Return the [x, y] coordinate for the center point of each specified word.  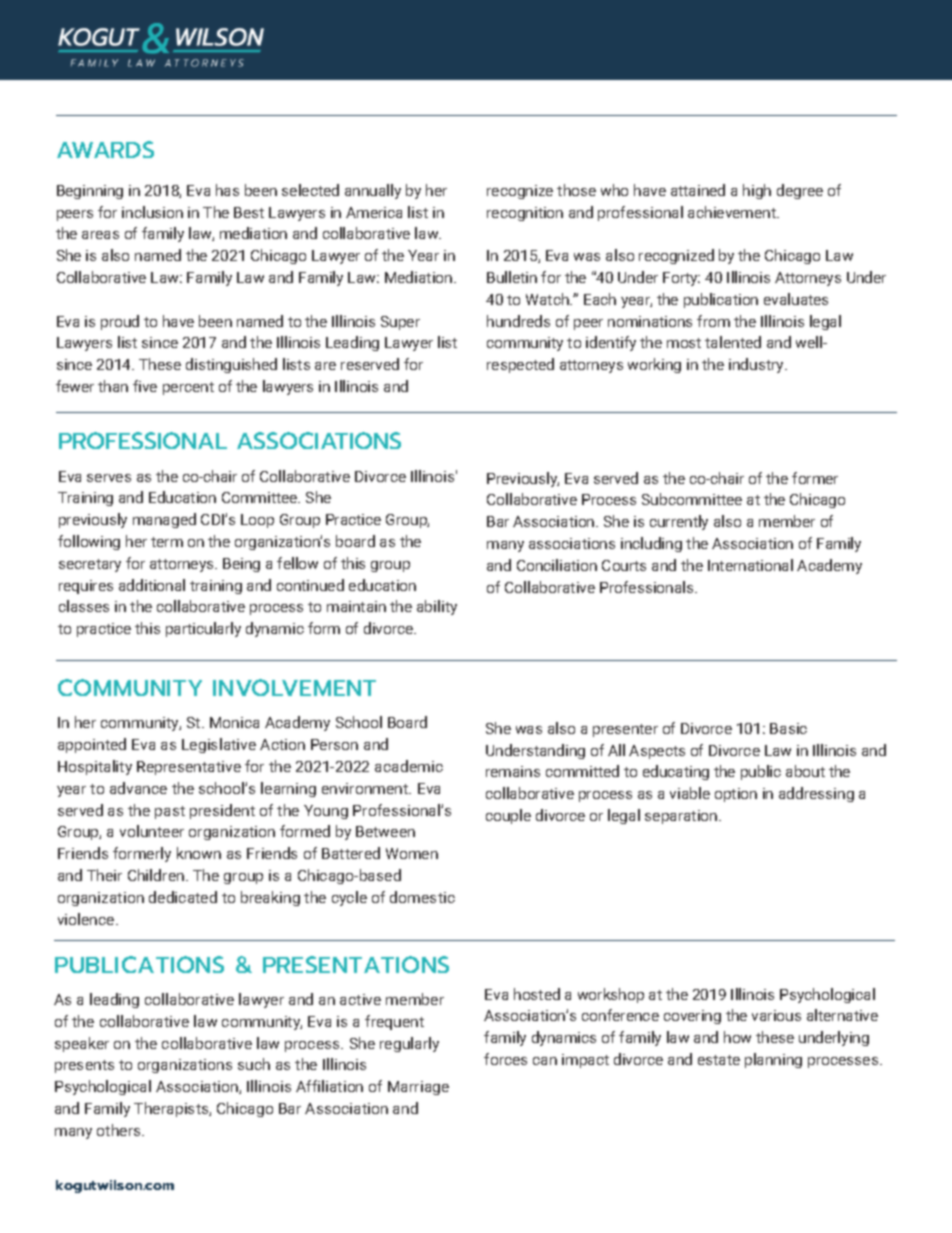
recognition [525, 214]
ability [437, 607]
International [750, 565]
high [757, 191]
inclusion [152, 212]
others [120, 1130]
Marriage [418, 1088]
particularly [203, 629]
